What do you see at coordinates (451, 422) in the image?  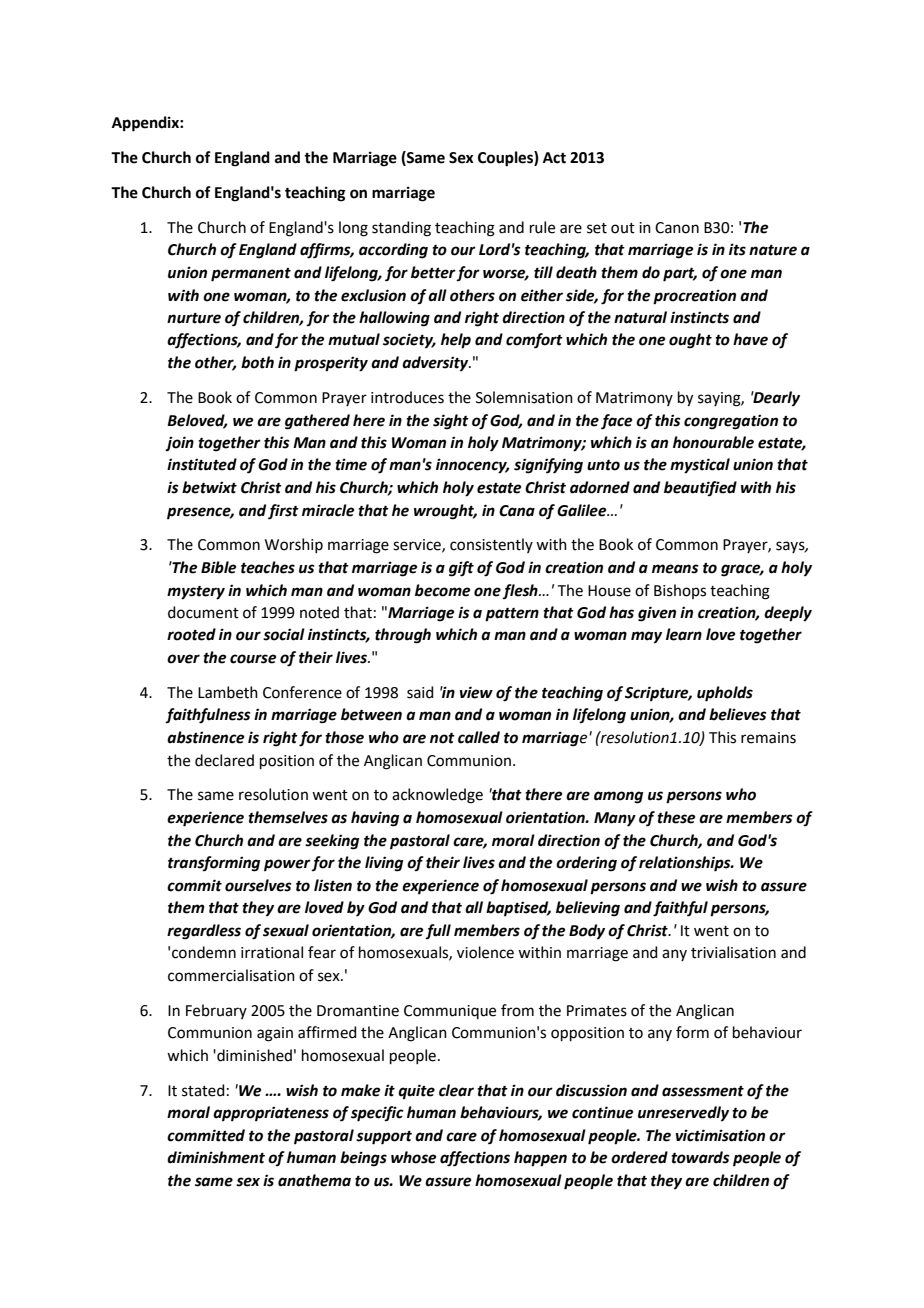 I see `sight` at bounding box center [451, 422].
